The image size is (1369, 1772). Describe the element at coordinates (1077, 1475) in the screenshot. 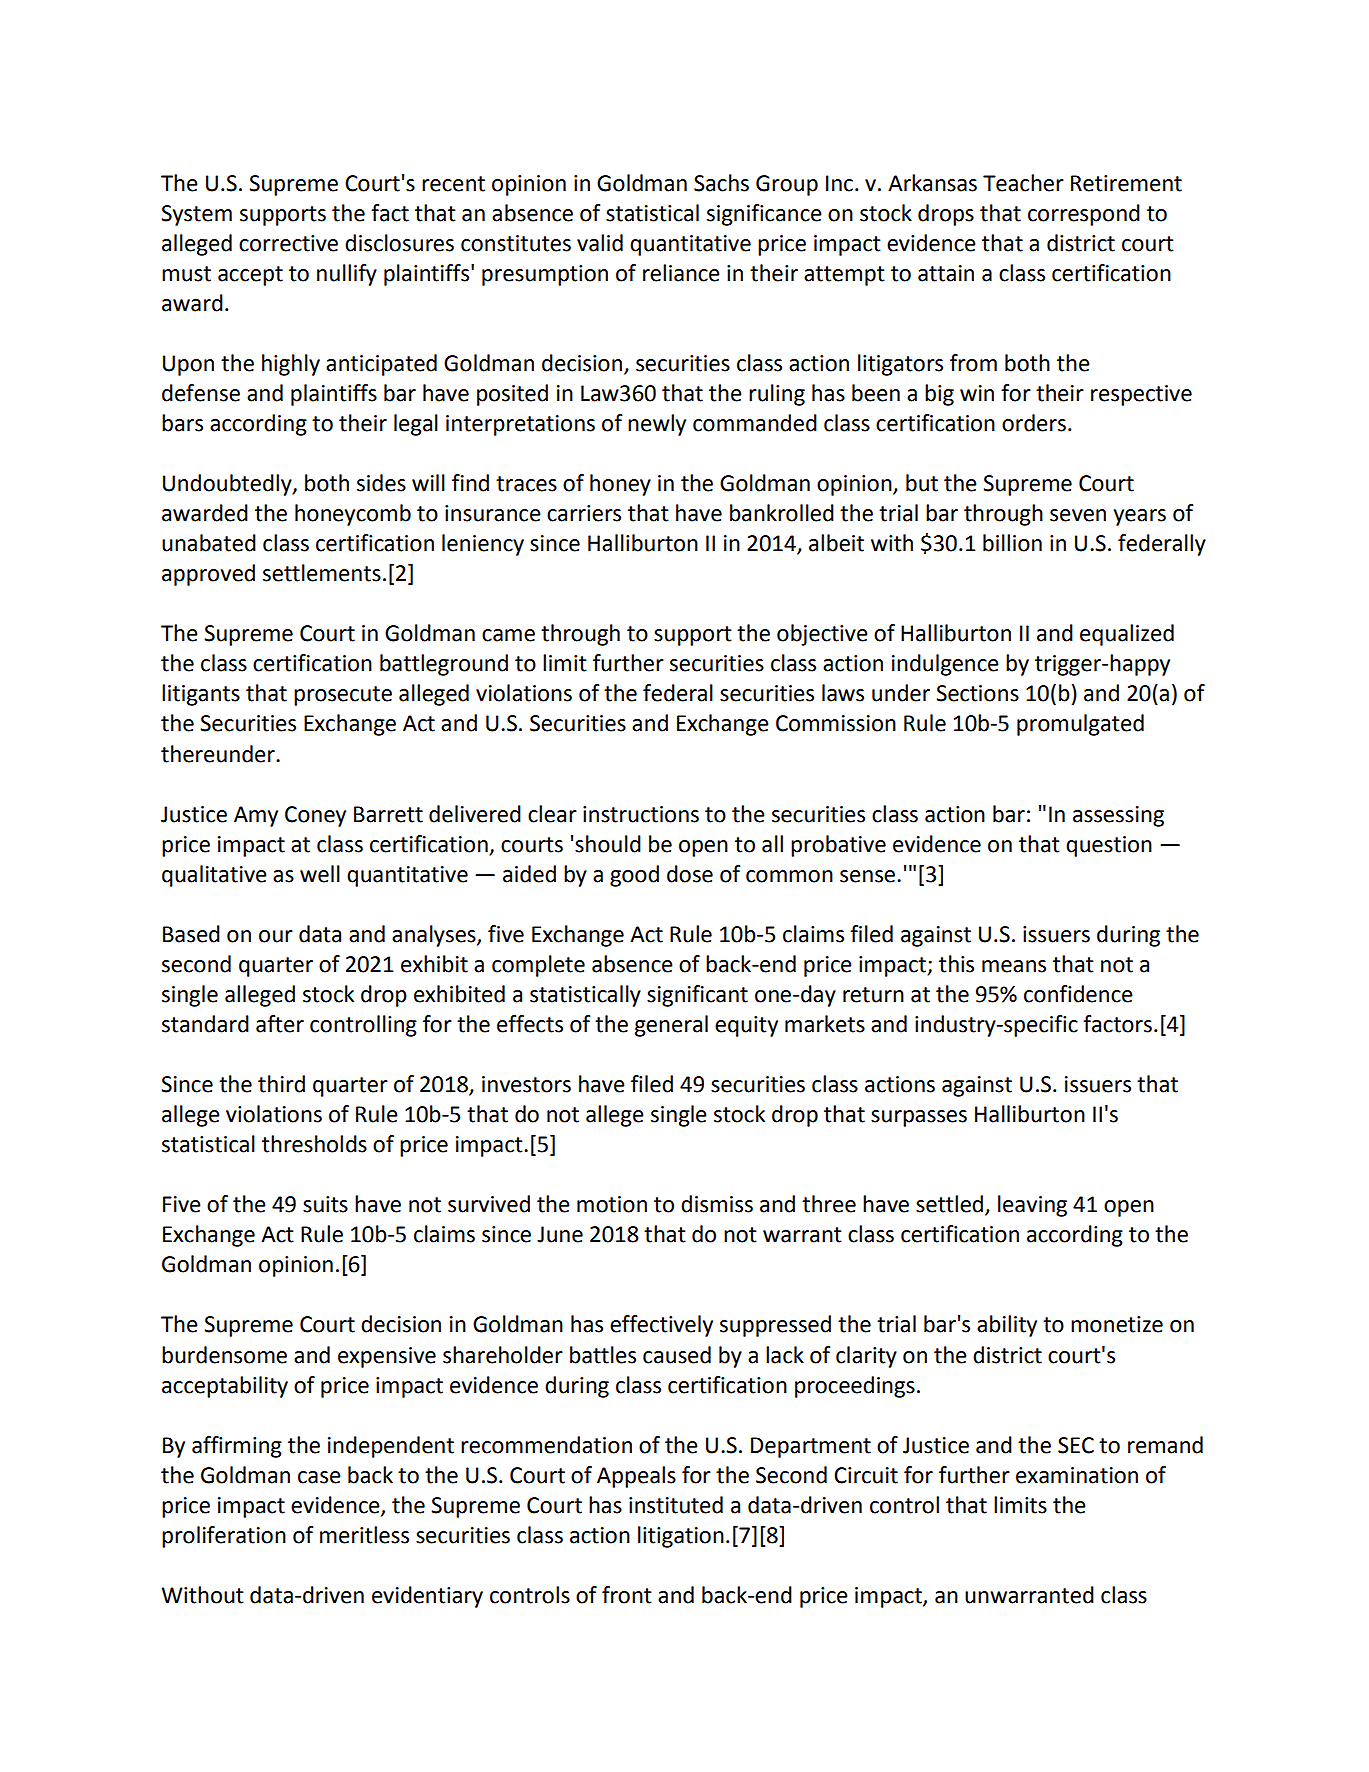

I see `examination` at that location.
